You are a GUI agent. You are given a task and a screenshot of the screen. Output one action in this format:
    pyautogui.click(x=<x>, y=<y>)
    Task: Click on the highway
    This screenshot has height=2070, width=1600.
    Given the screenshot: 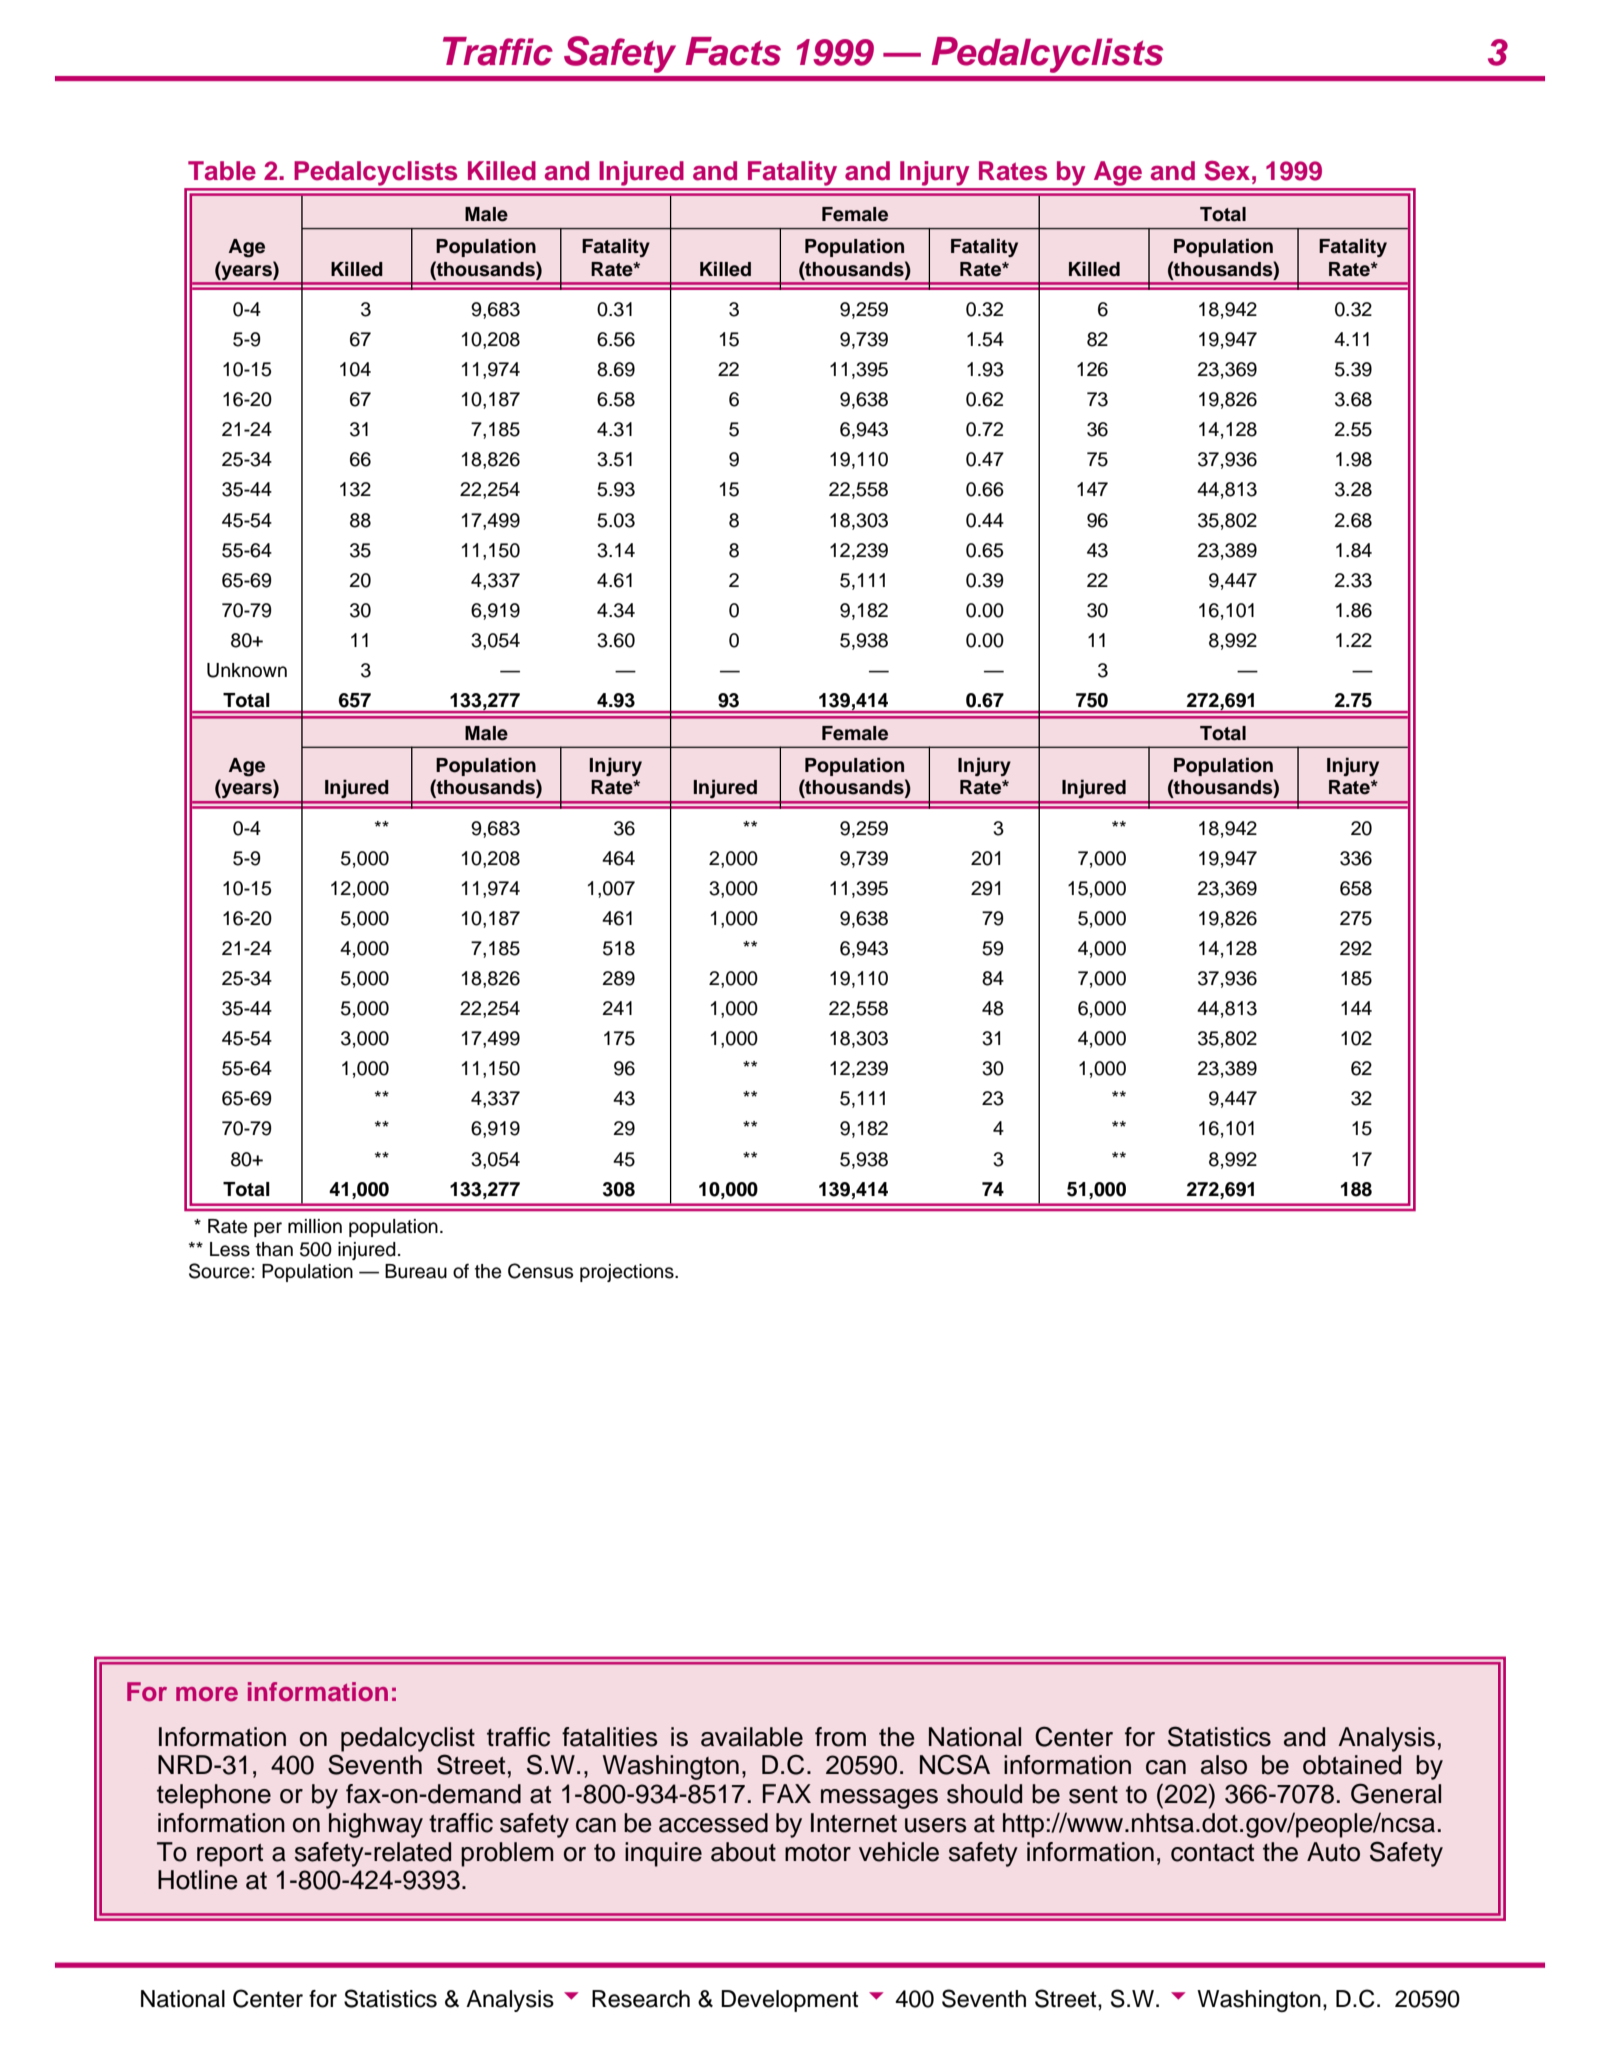 What is the action you would take?
    pyautogui.click(x=376, y=1825)
